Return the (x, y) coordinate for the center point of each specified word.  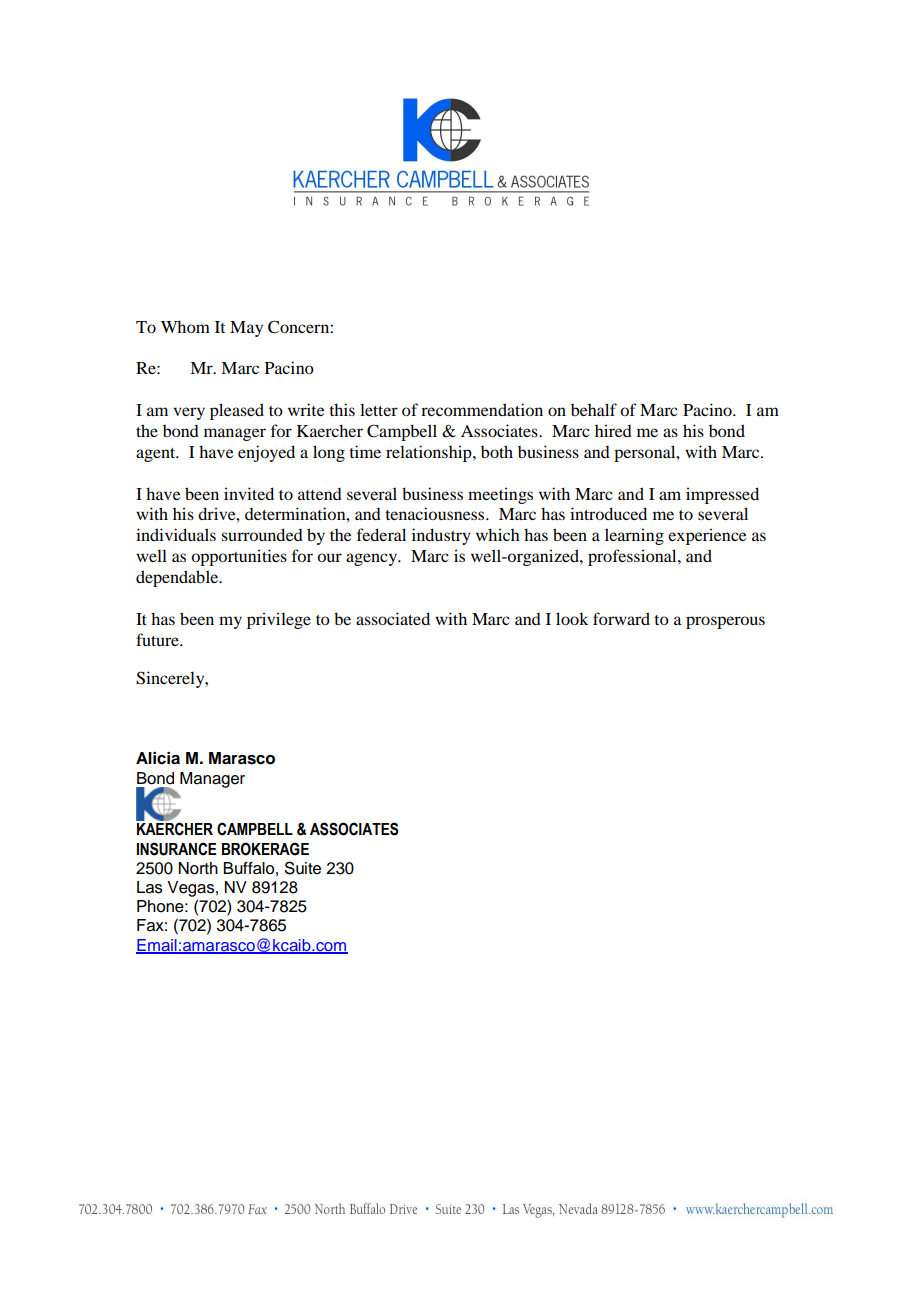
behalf (594, 409)
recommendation (482, 409)
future (158, 639)
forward (621, 618)
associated (393, 618)
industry (441, 536)
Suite (302, 868)
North (198, 868)
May (246, 329)
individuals (176, 534)
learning (634, 536)
